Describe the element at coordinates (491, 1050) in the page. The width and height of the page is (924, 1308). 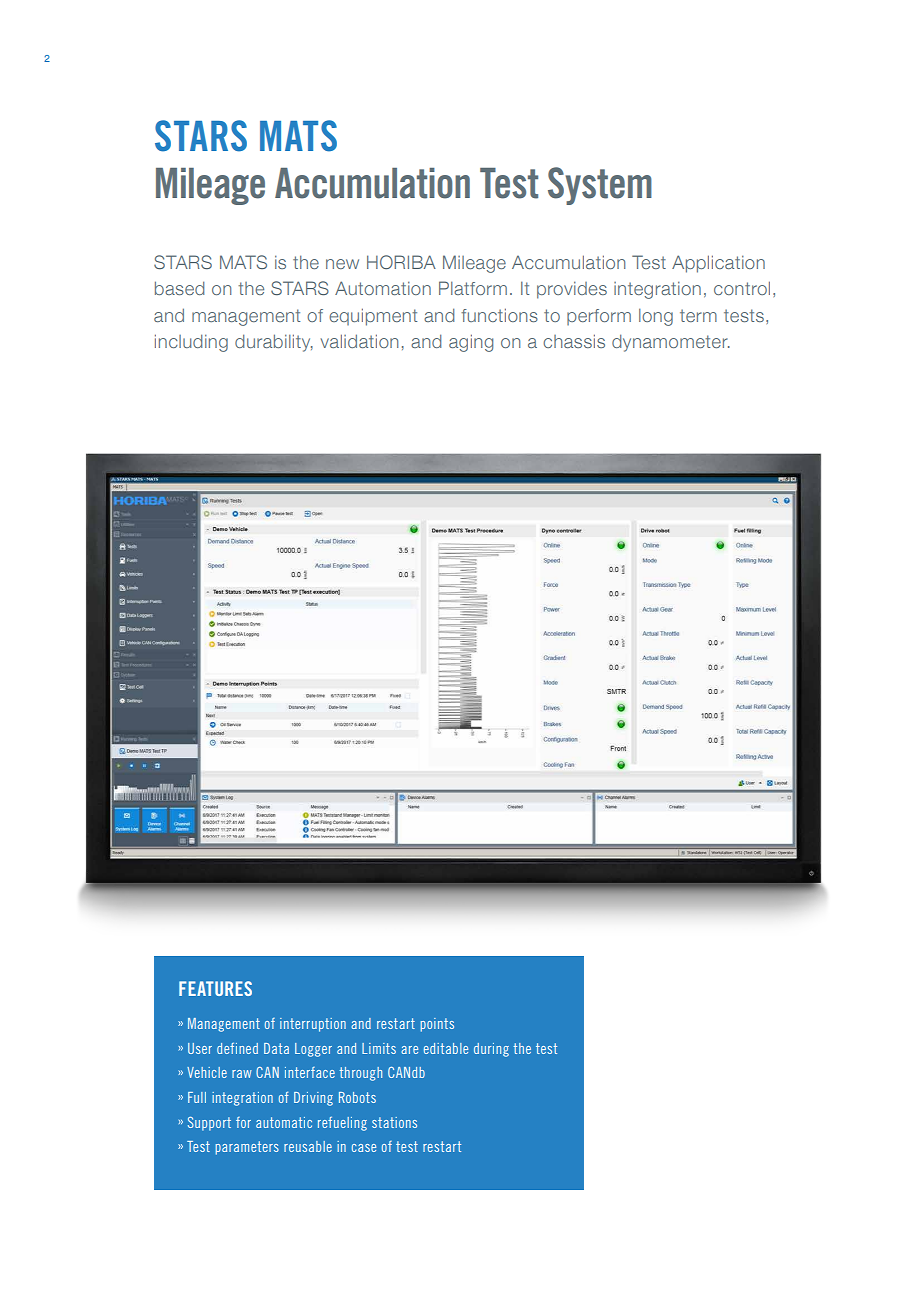
I see `during` at that location.
